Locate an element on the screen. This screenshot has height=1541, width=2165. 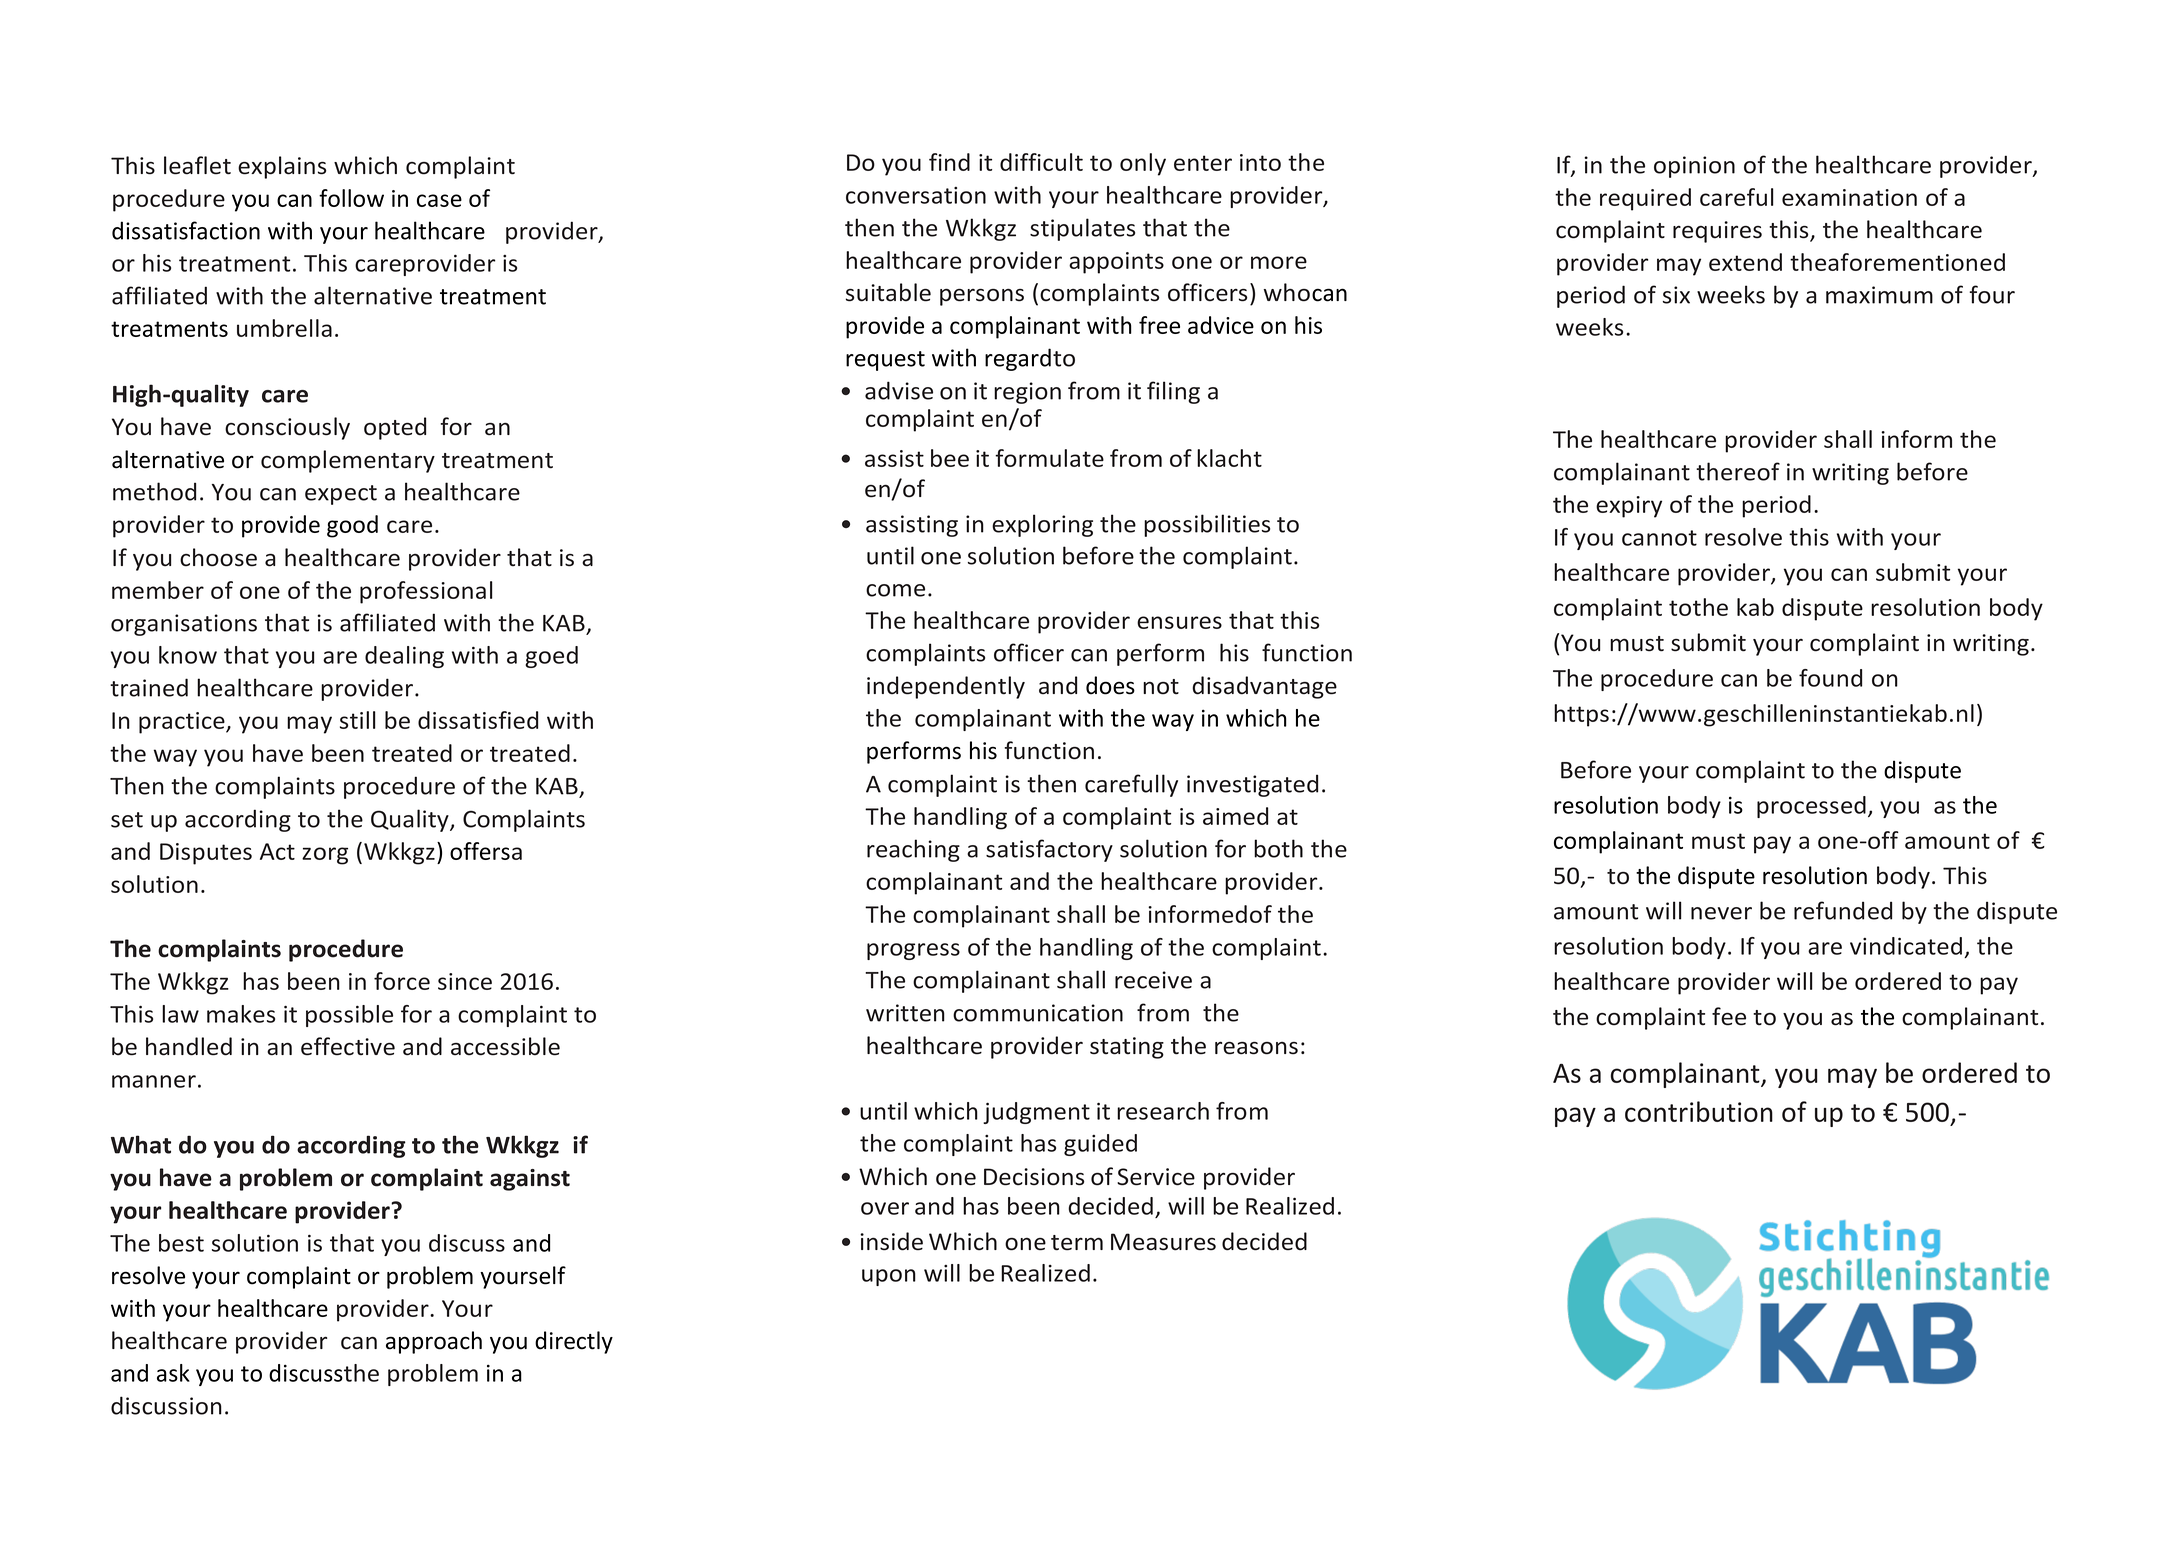
stipulates is located at coordinates (1082, 229).
